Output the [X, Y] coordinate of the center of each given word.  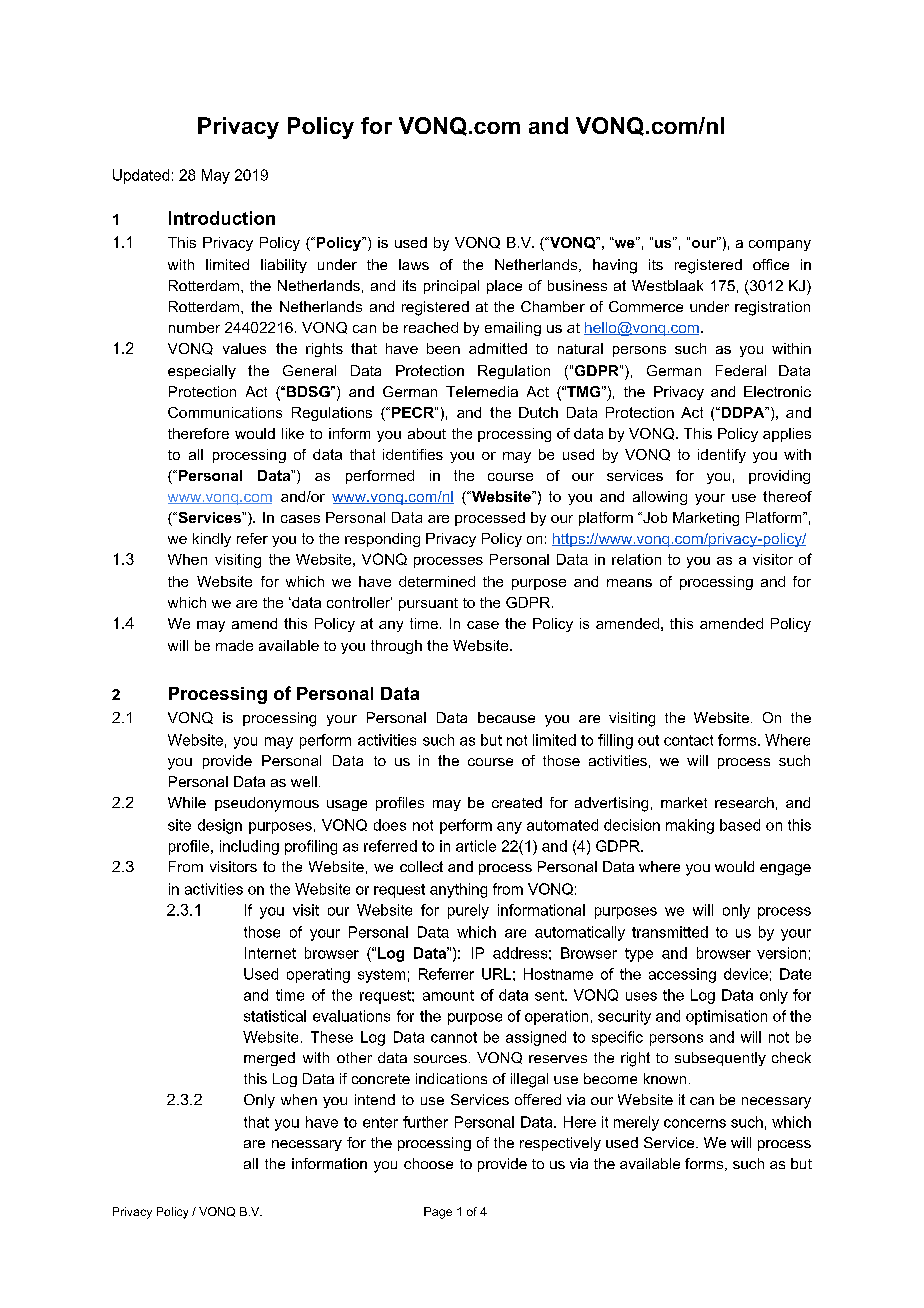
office [771, 264]
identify [722, 456]
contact [688, 740]
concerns [695, 1123]
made [234, 645]
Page [438, 1213]
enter [380, 1122]
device [746, 974]
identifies [413, 454]
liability [284, 266]
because [506, 717]
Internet [270, 953]
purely [468, 911]
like [293, 433]
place [504, 287]
